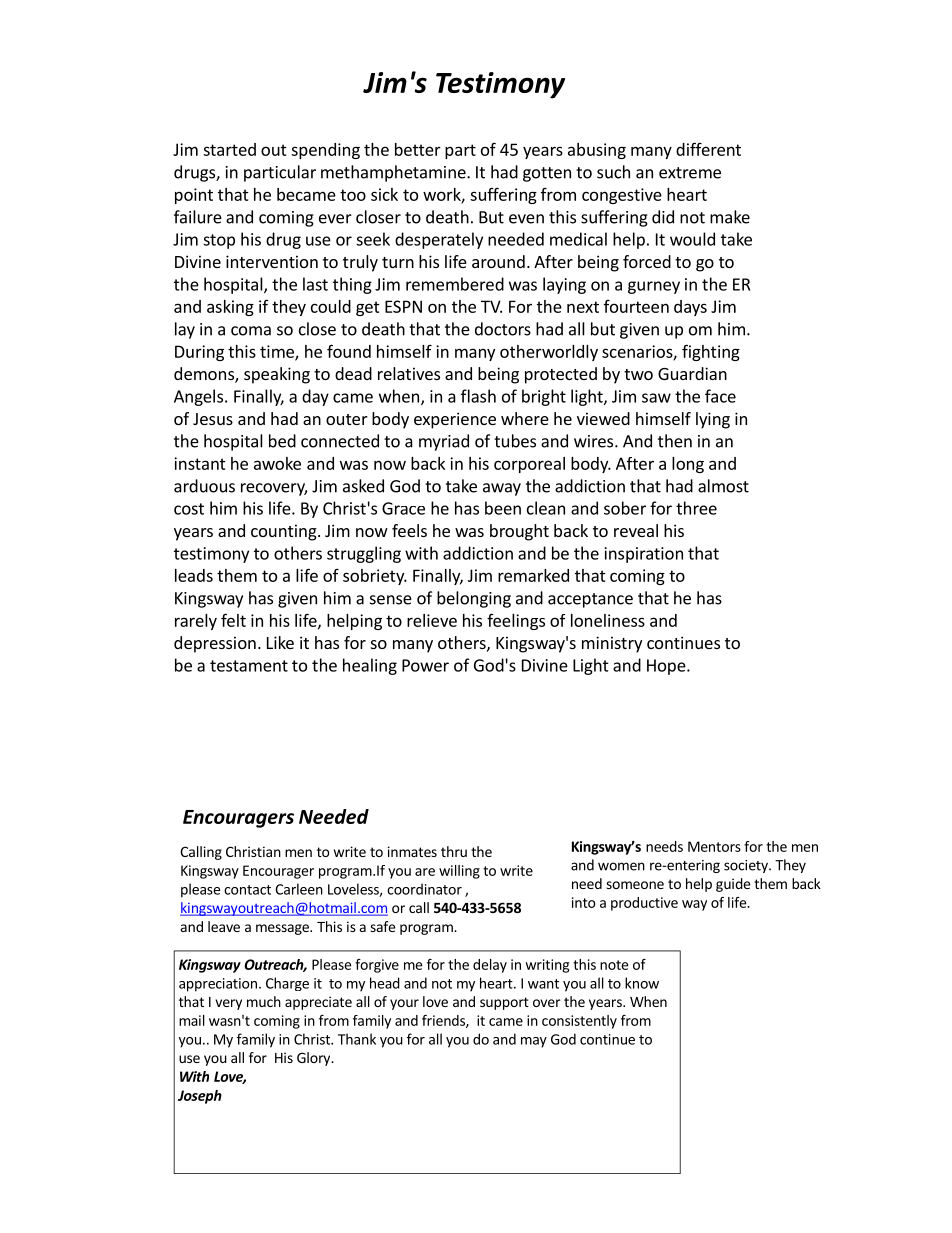 This screenshot has height=1233, width=952. I want to click on better, so click(418, 149).
